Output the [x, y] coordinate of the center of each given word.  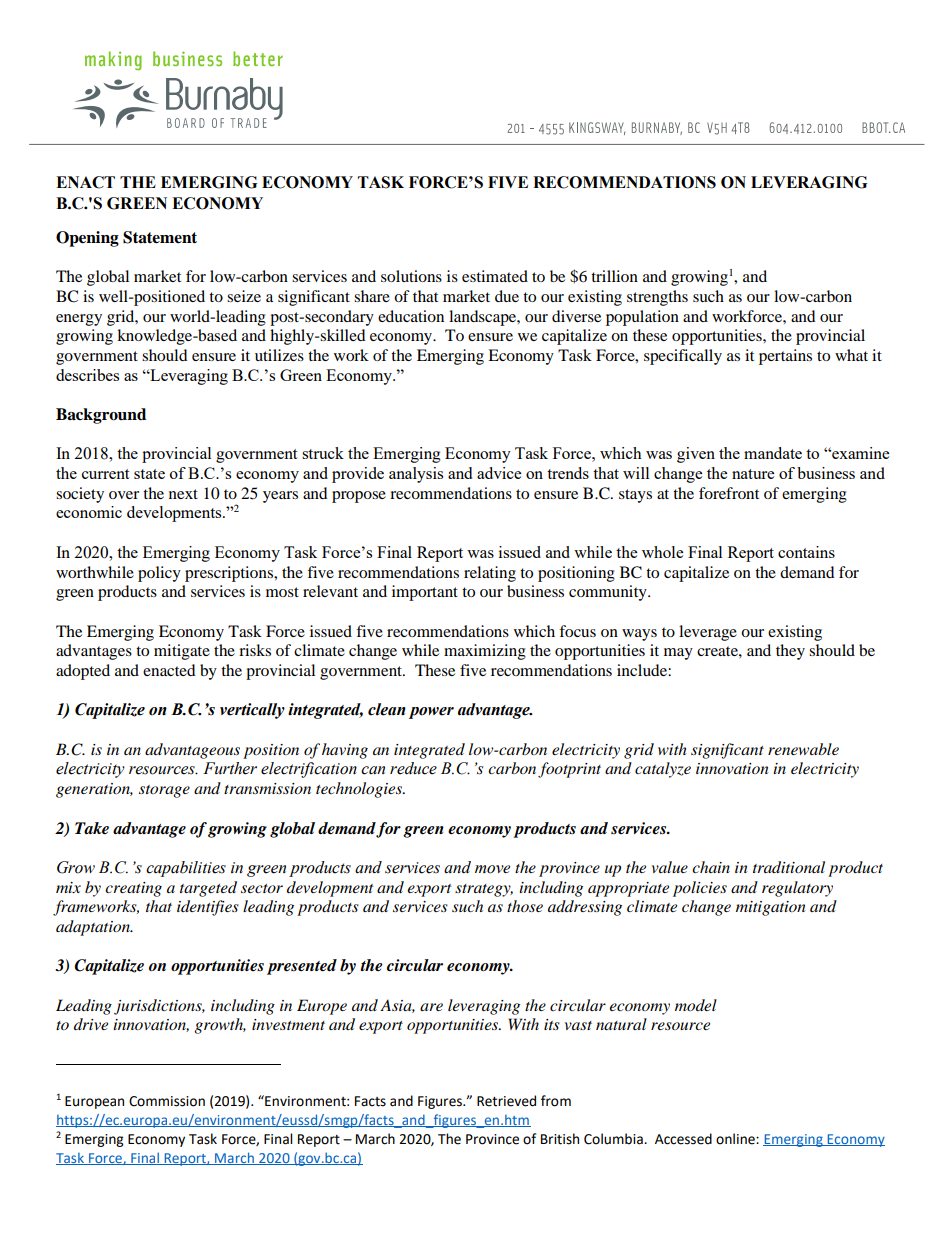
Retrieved [506, 1101]
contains [806, 552]
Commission [167, 1101]
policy [159, 574]
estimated [495, 276]
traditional [789, 867]
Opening [87, 239]
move [492, 869]
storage [164, 791]
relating [490, 574]
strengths [657, 298]
